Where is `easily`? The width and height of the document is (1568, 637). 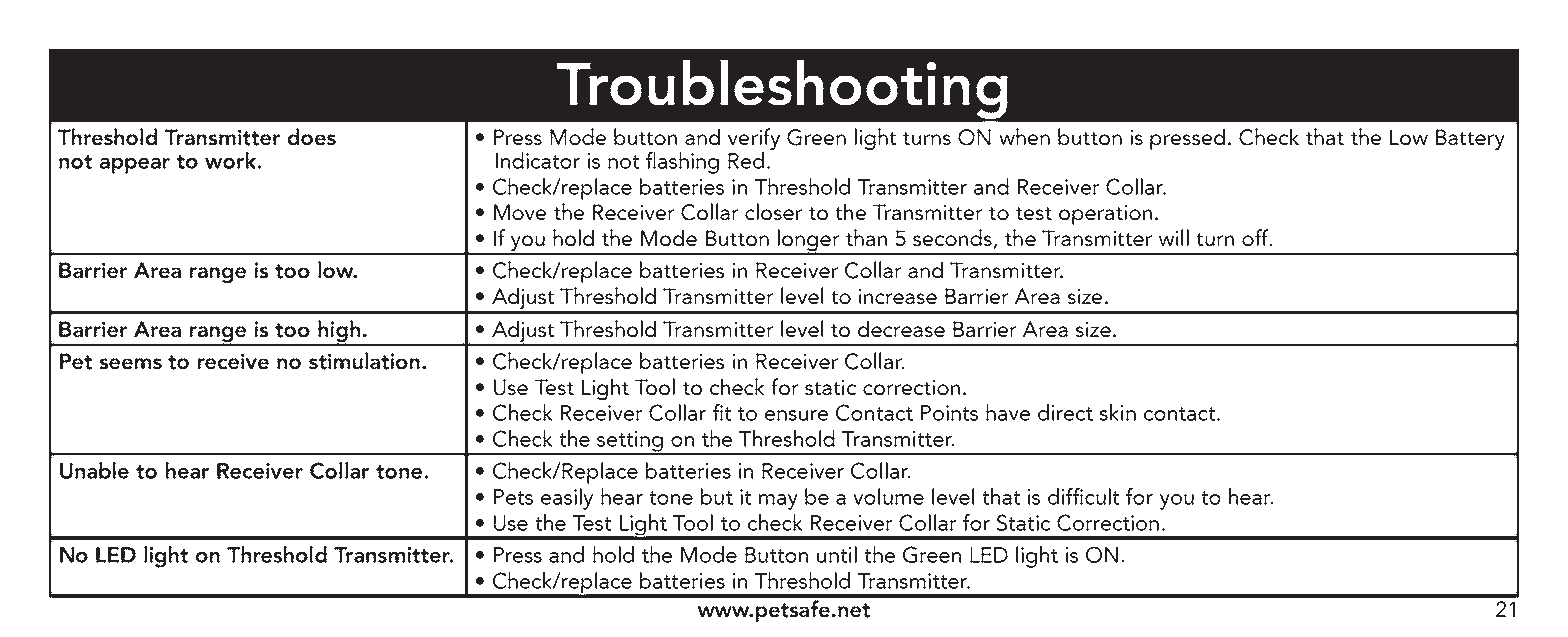
easily is located at coordinates (567, 499).
